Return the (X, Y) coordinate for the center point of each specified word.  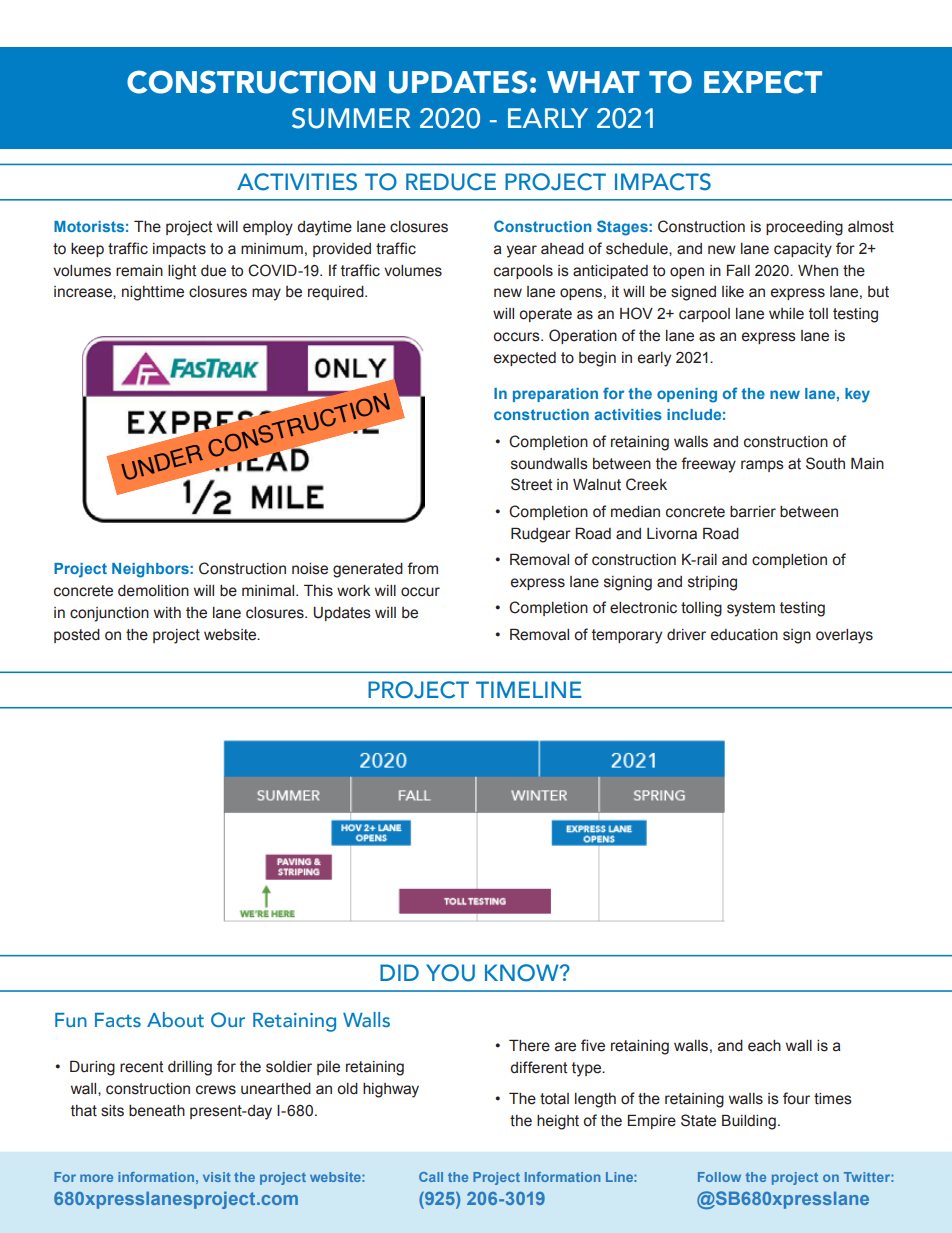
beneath (157, 1111)
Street (531, 484)
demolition (153, 591)
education (744, 635)
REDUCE (451, 182)
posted (77, 636)
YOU (450, 973)
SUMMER (351, 118)
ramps (762, 466)
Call (431, 1177)
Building (749, 1122)
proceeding (804, 228)
